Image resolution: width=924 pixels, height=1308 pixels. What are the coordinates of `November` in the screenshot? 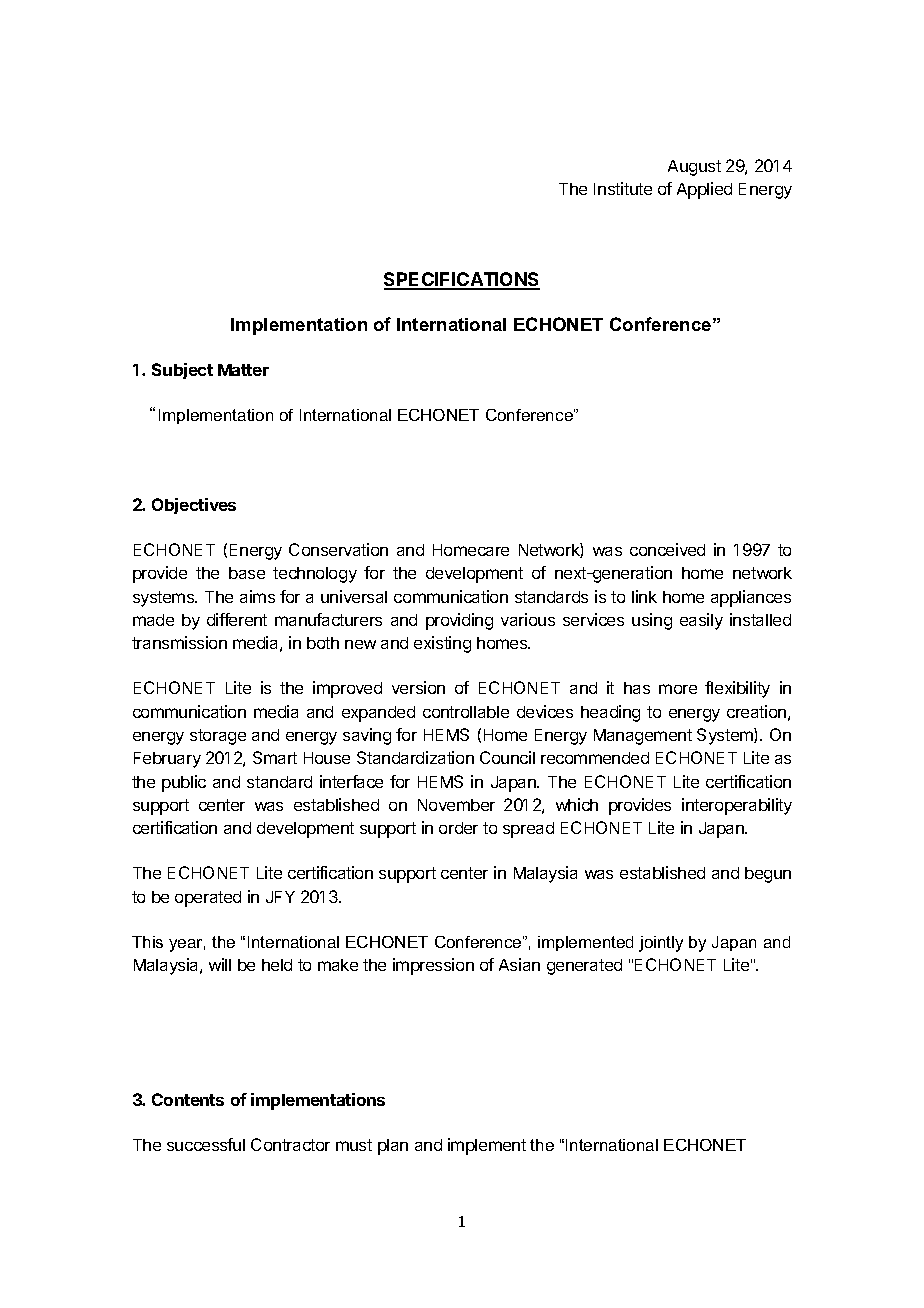 It's located at (456, 805).
